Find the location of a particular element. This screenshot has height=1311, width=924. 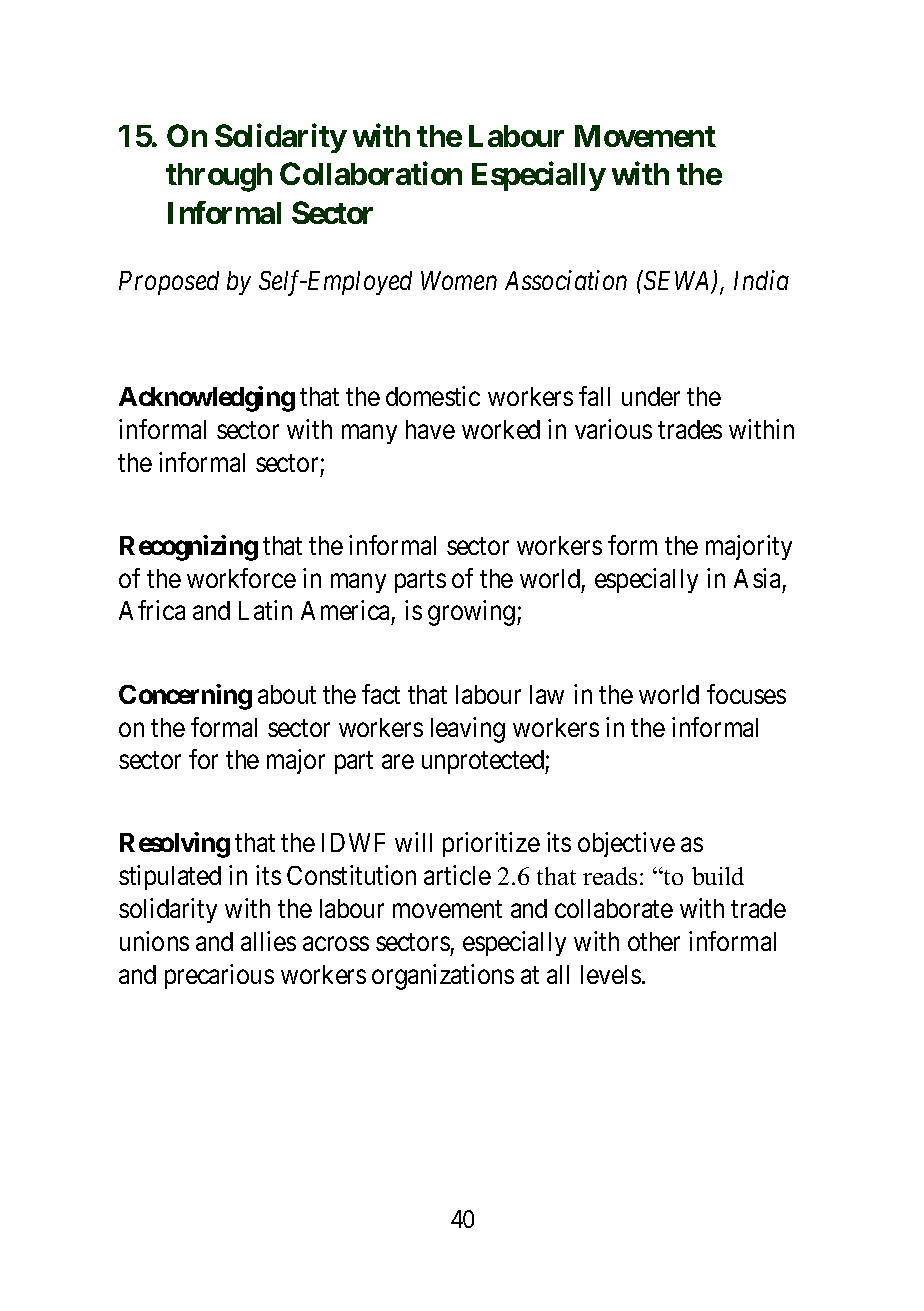

focuses is located at coordinates (746, 694).
